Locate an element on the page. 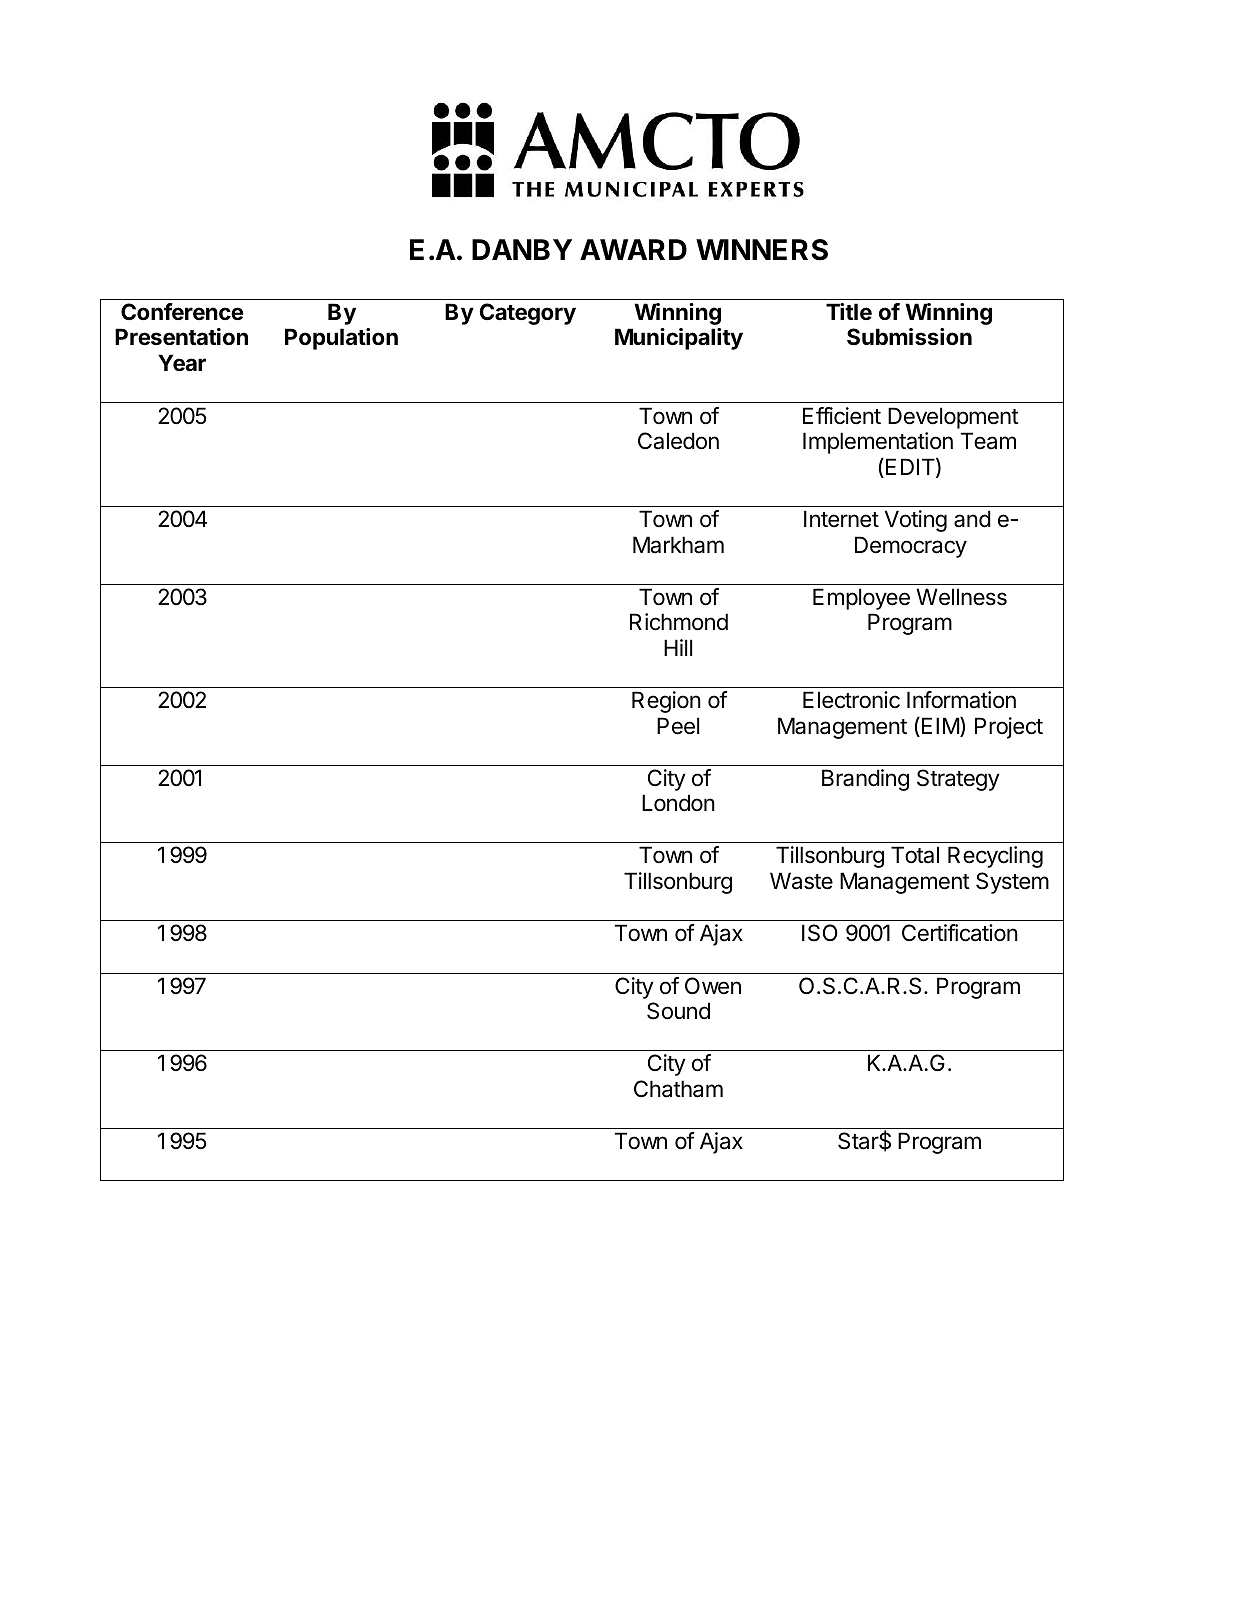 This document has height=1602, width=1238. Owen is located at coordinates (713, 986).
